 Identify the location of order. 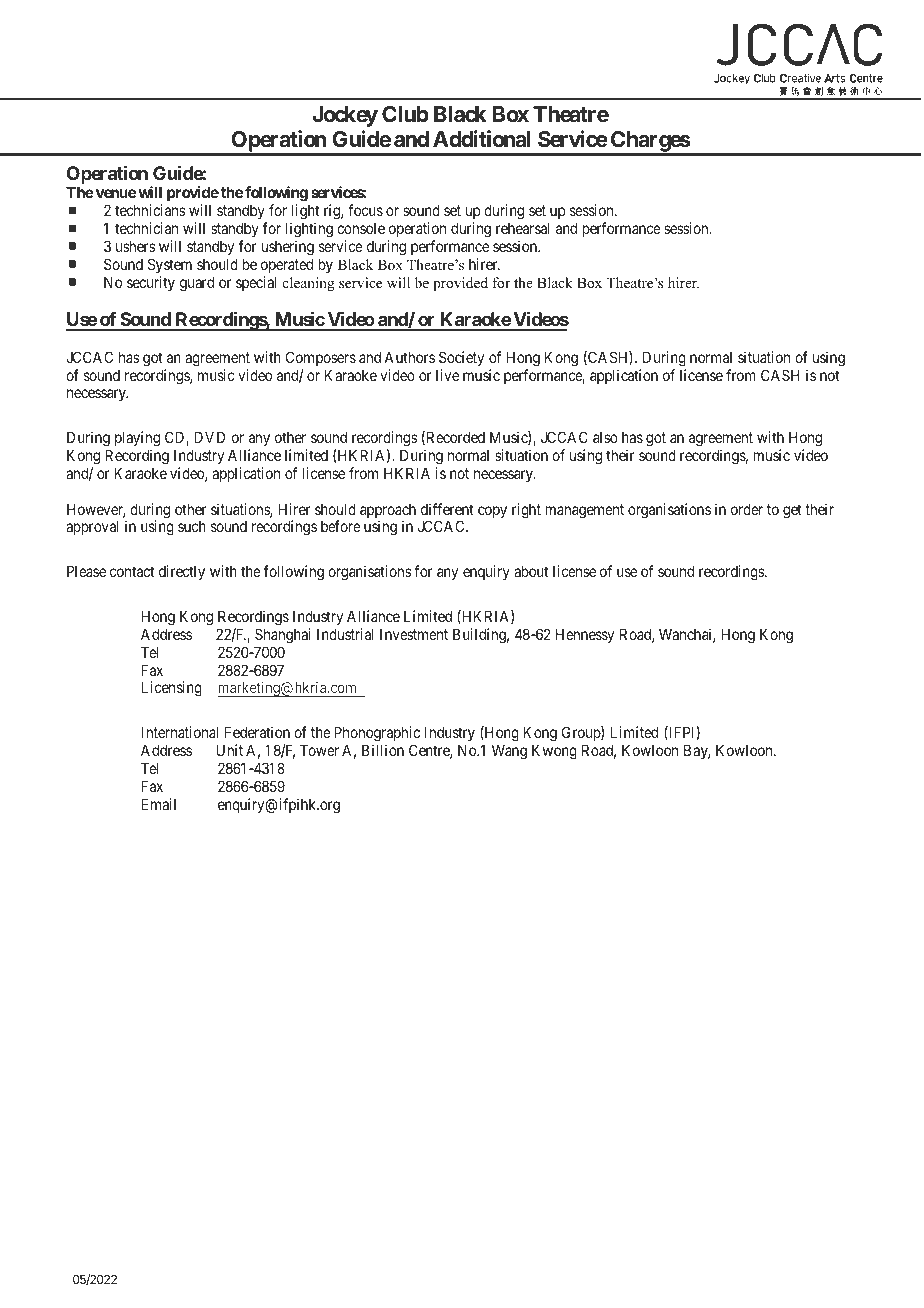
(747, 509).
